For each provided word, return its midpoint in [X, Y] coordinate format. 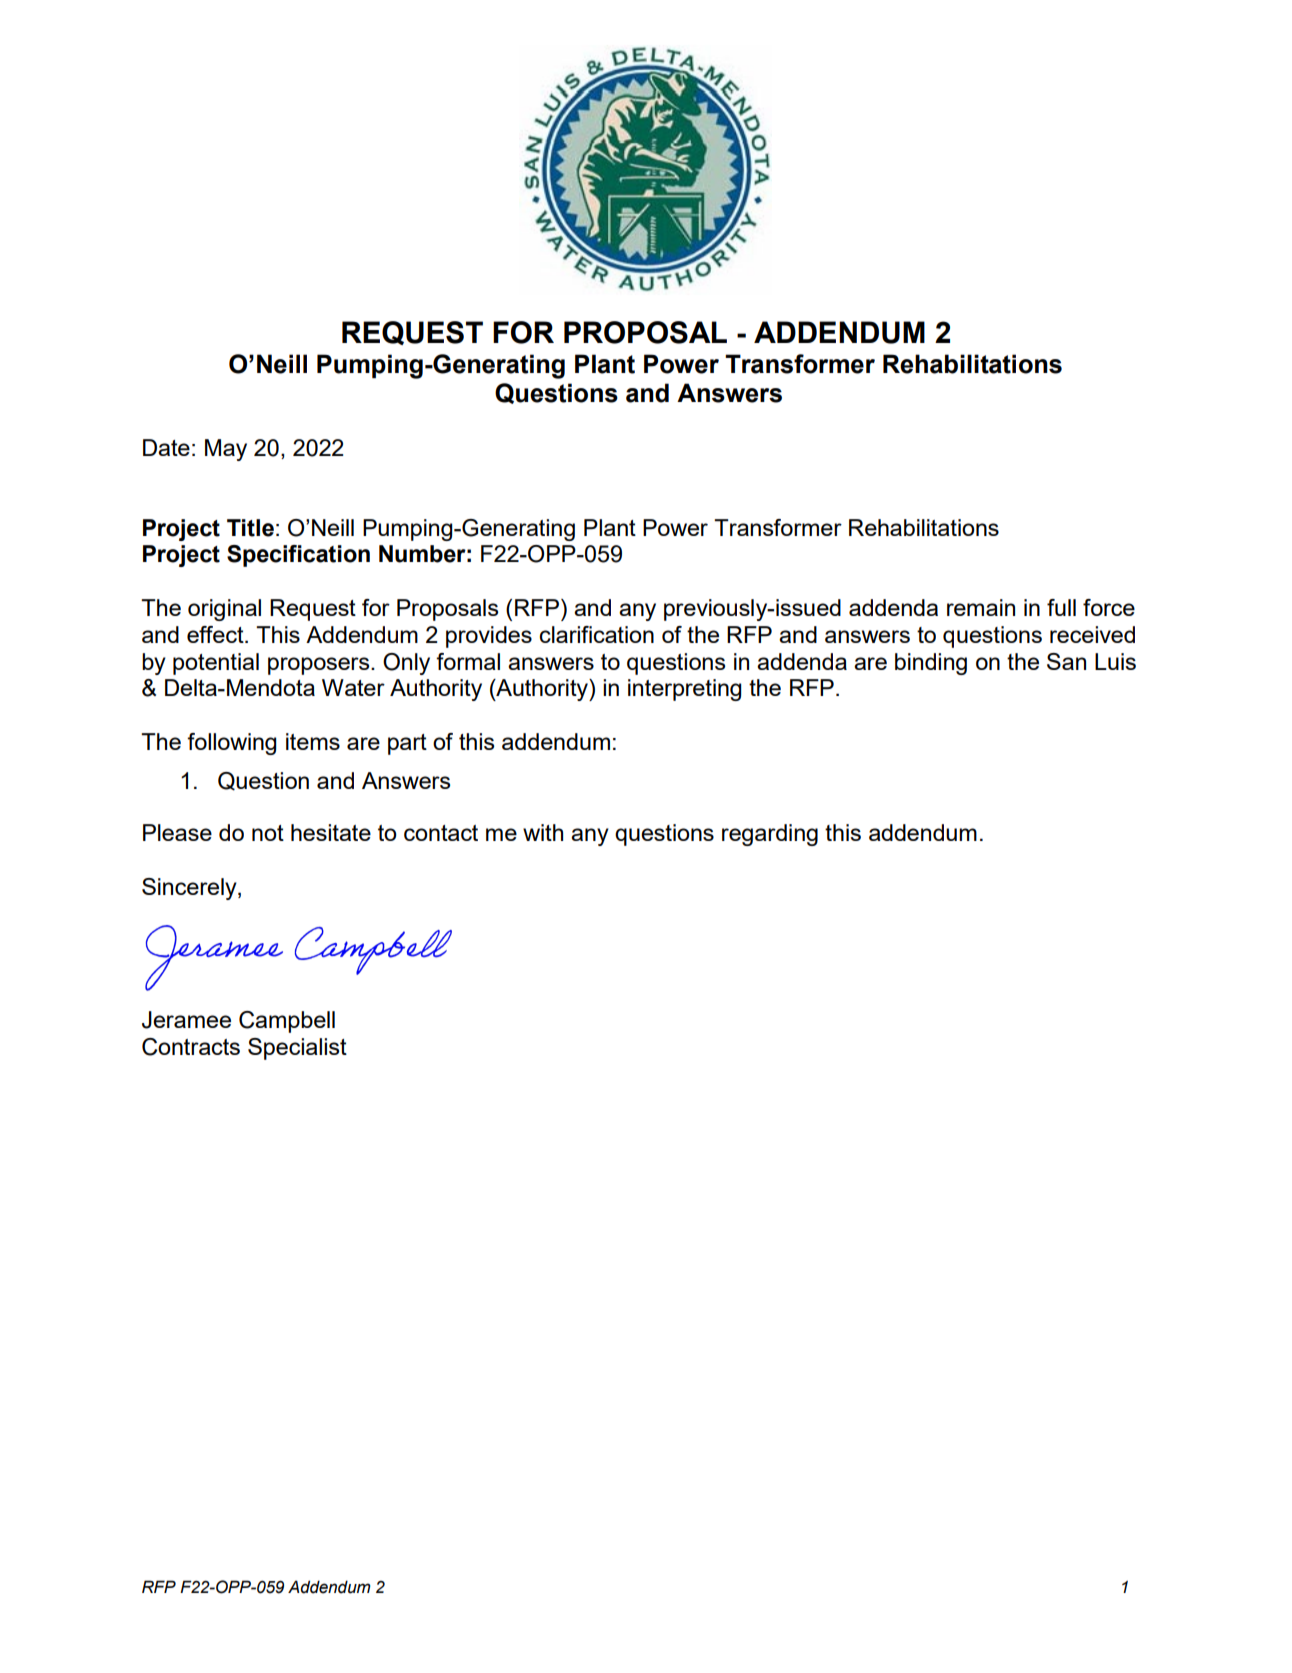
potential [216, 664]
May [226, 450]
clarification [596, 634]
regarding [770, 835]
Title [250, 528]
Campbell [287, 1022]
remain [981, 607]
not [268, 833]
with [543, 832]
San [1066, 661]
